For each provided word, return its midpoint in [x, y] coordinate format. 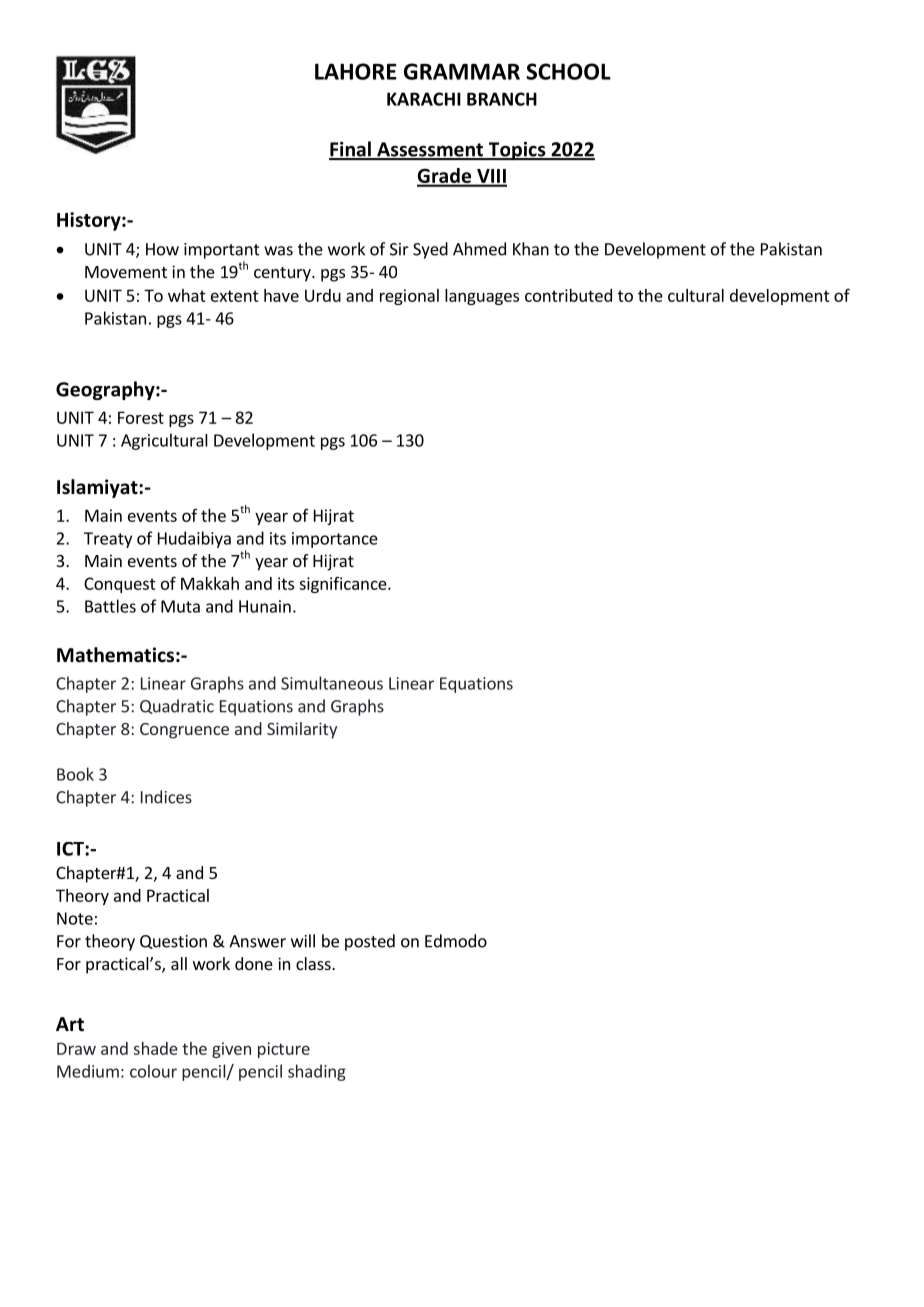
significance [344, 585]
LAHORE [356, 71]
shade [155, 1048]
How [162, 249]
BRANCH [502, 99]
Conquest [120, 585]
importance [335, 540]
